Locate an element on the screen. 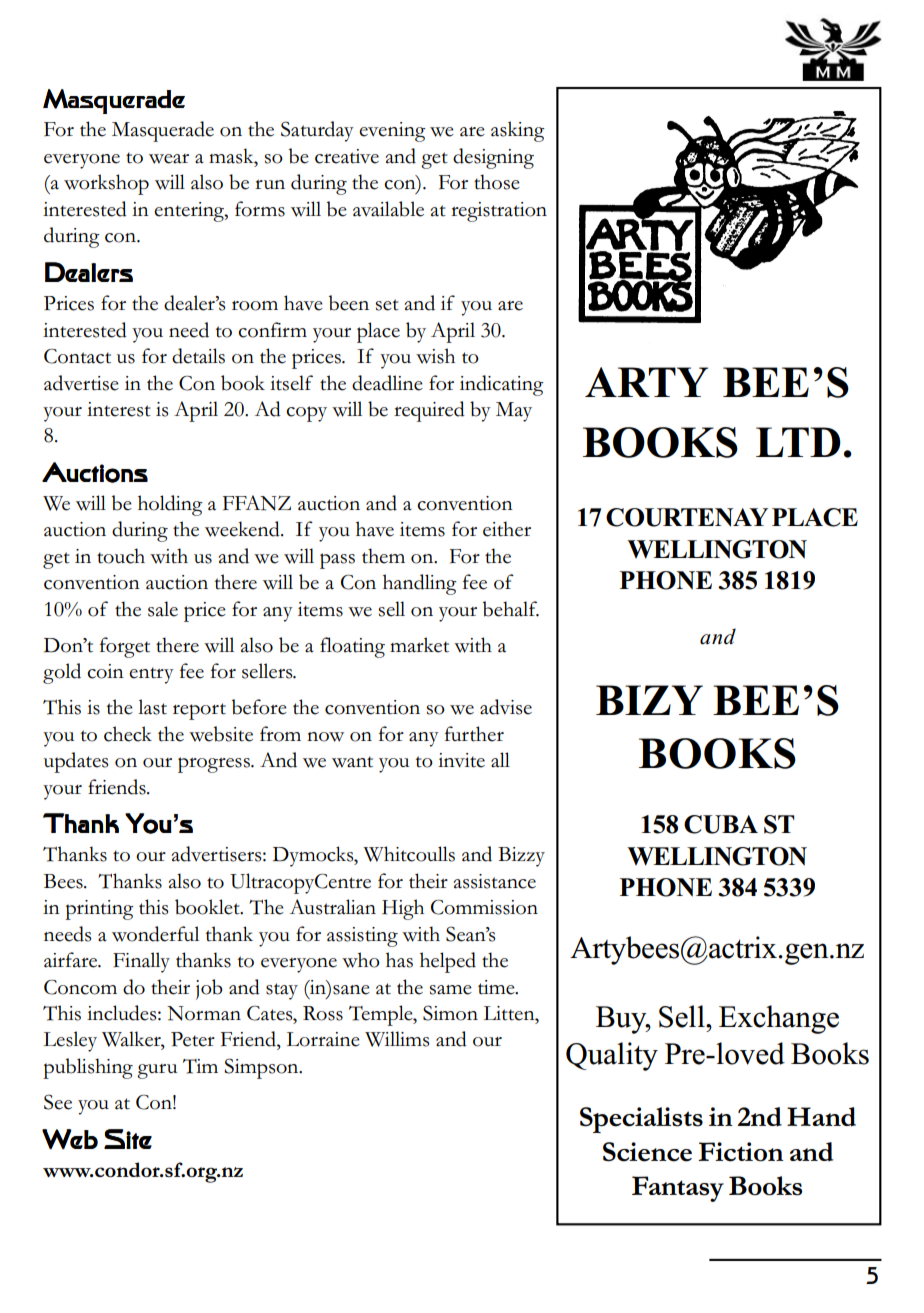  evening is located at coordinates (392, 132).
